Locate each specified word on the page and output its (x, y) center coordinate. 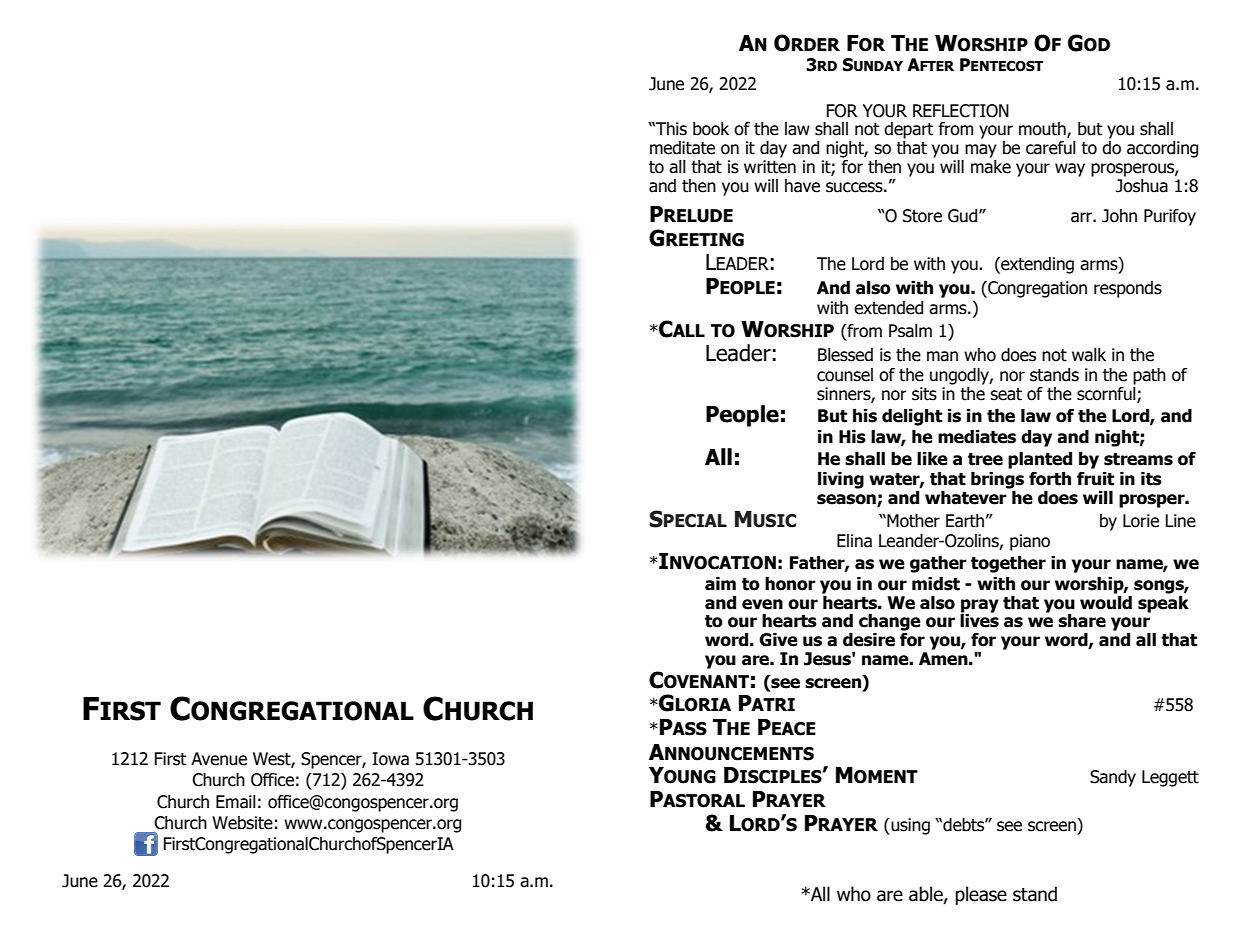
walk (1089, 355)
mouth (1043, 130)
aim (720, 584)
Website (242, 823)
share (1082, 621)
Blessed (845, 355)
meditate (682, 148)
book (711, 129)
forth (1050, 479)
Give (778, 640)
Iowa (390, 759)
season (847, 500)
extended (888, 308)
